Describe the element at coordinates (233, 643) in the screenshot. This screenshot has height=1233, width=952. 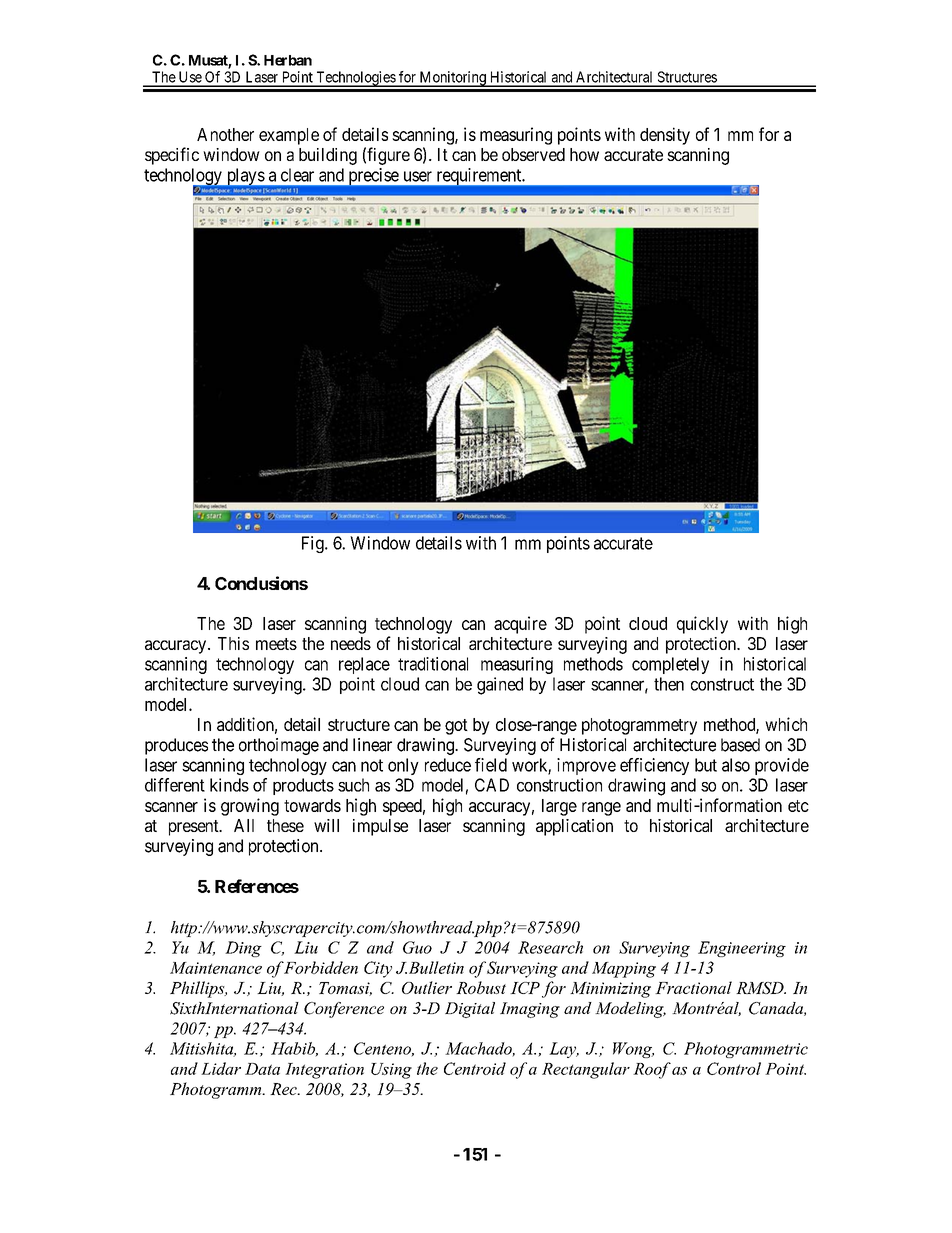
I see `This` at that location.
